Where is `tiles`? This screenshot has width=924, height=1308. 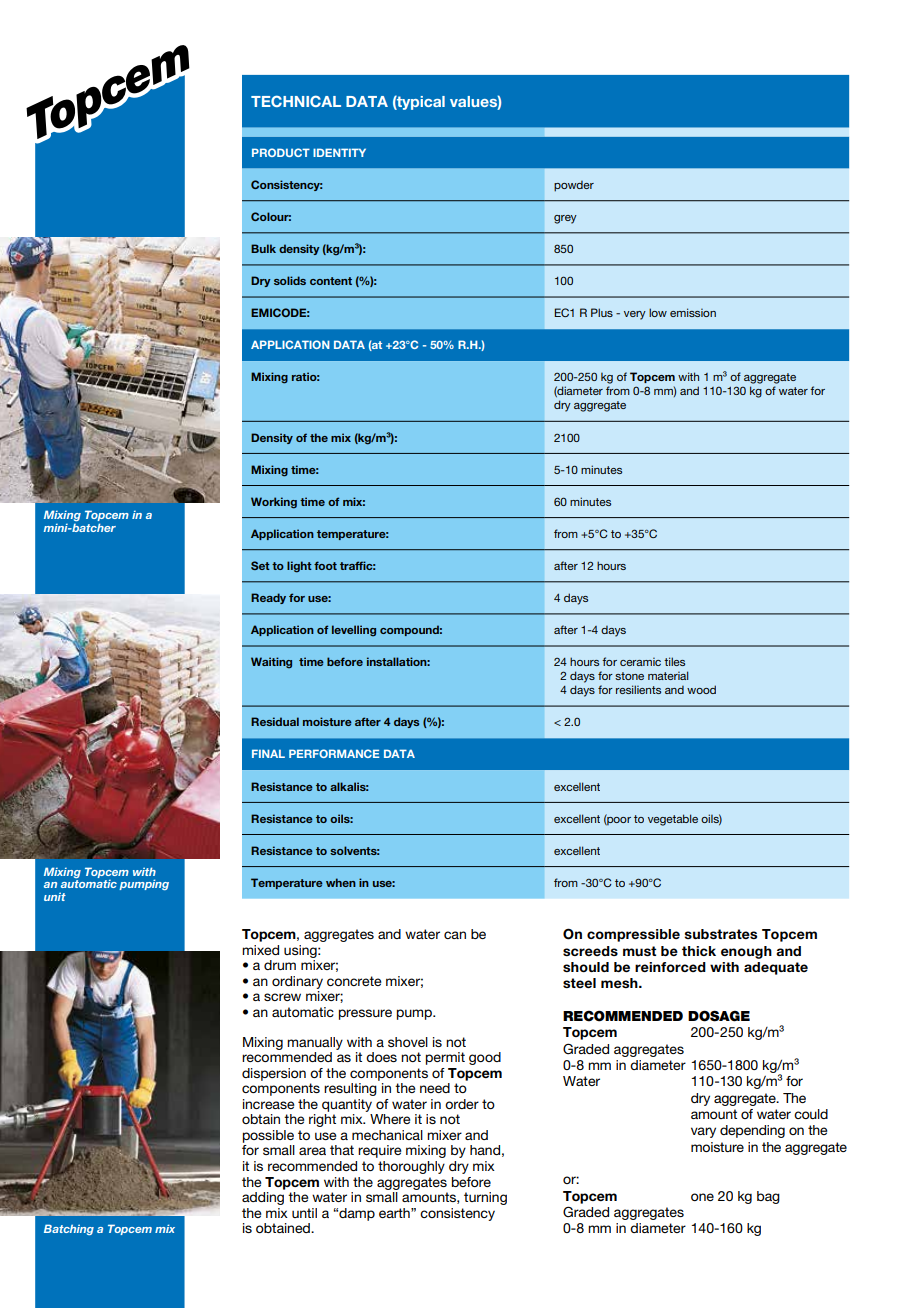 tiles is located at coordinates (674, 661).
